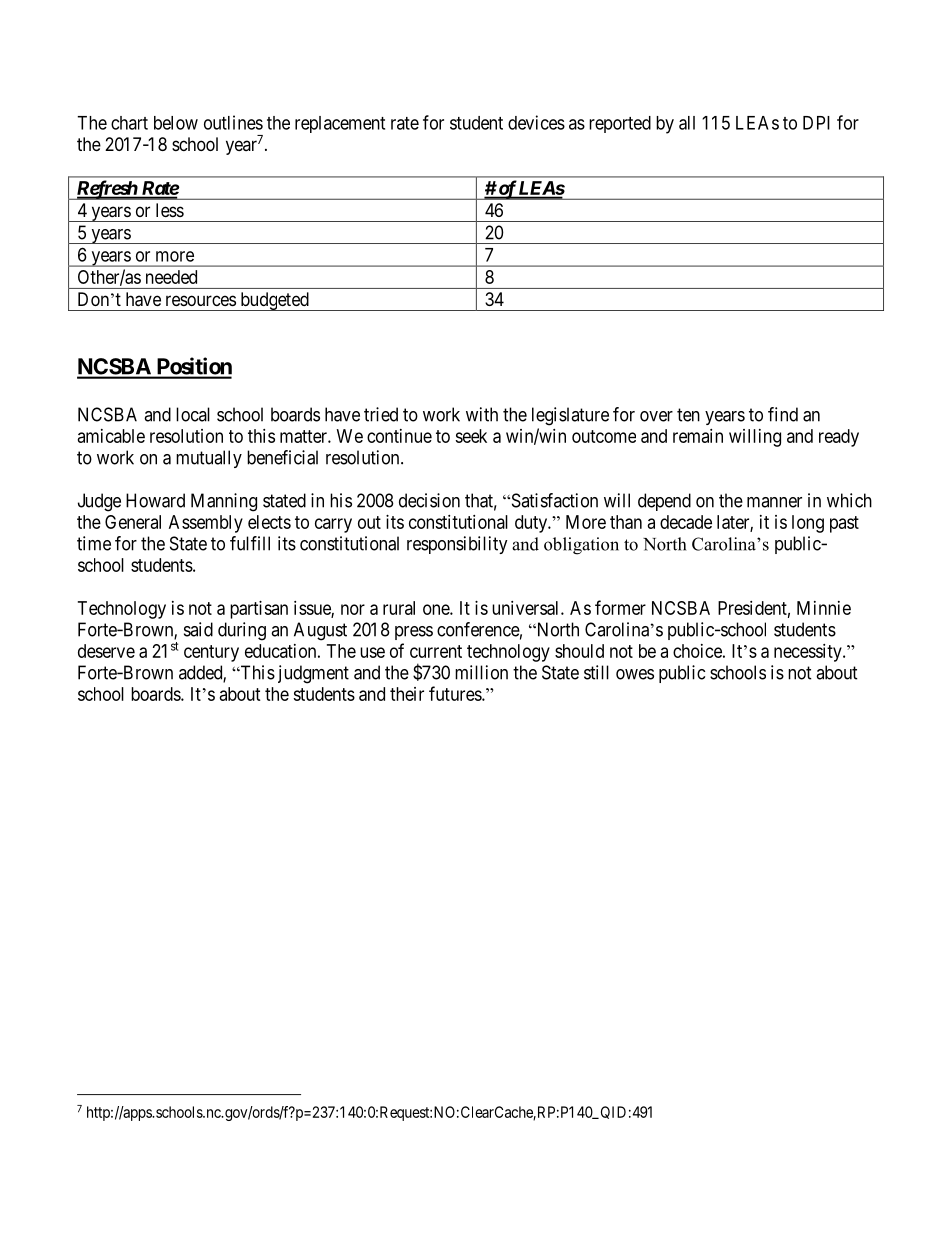 Image resolution: width=952 pixels, height=1233 pixels. What do you see at coordinates (481, 672) in the page?
I see `million` at bounding box center [481, 672].
